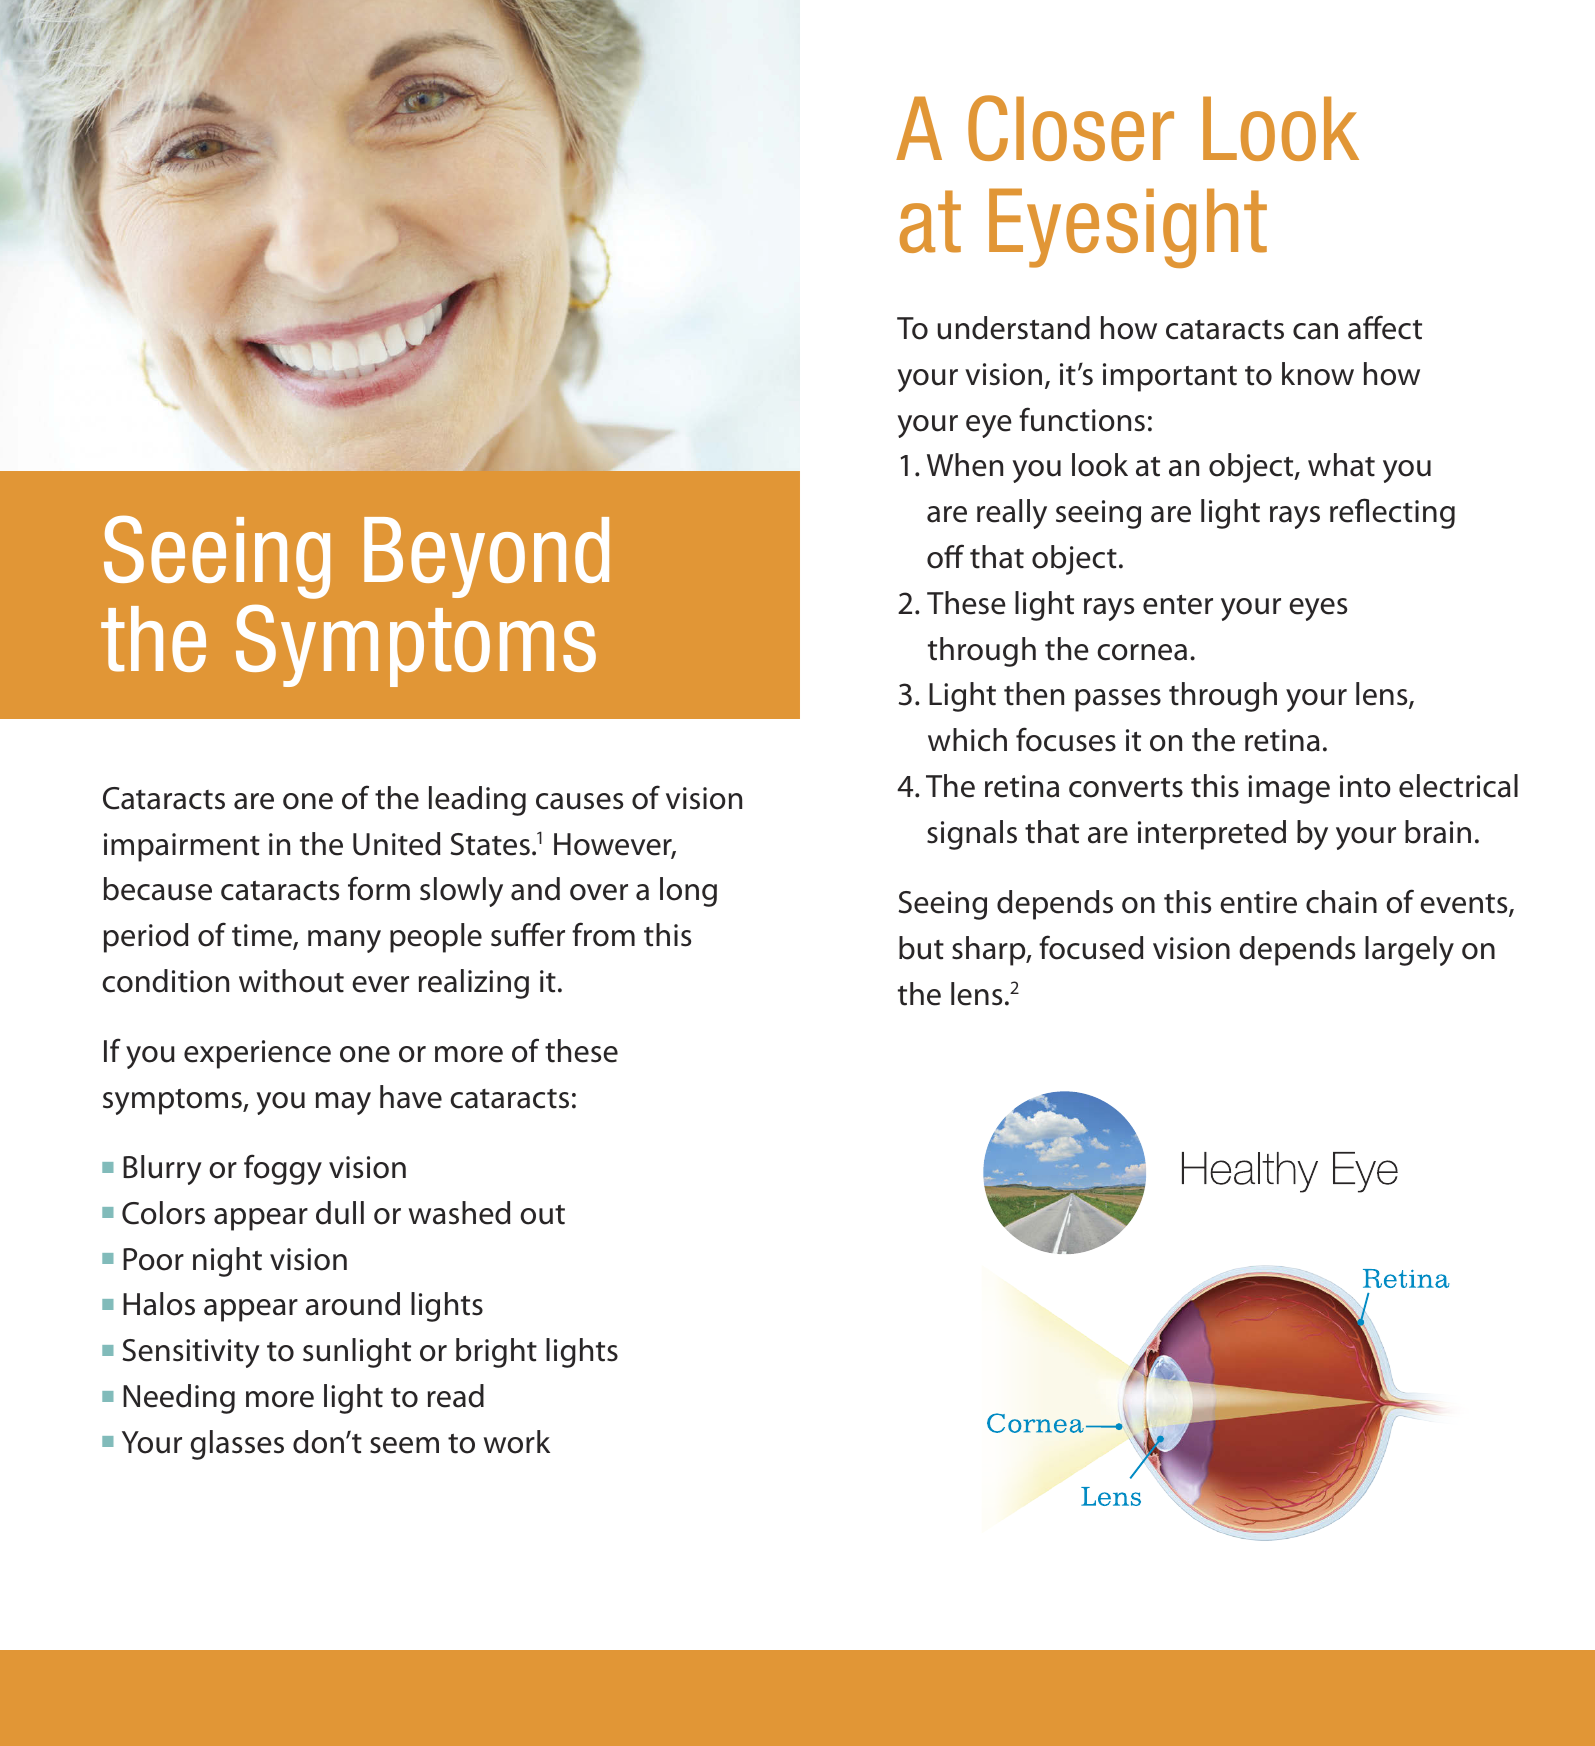  Describe the element at coordinates (496, 1353) in the screenshot. I see `bright` at that location.
